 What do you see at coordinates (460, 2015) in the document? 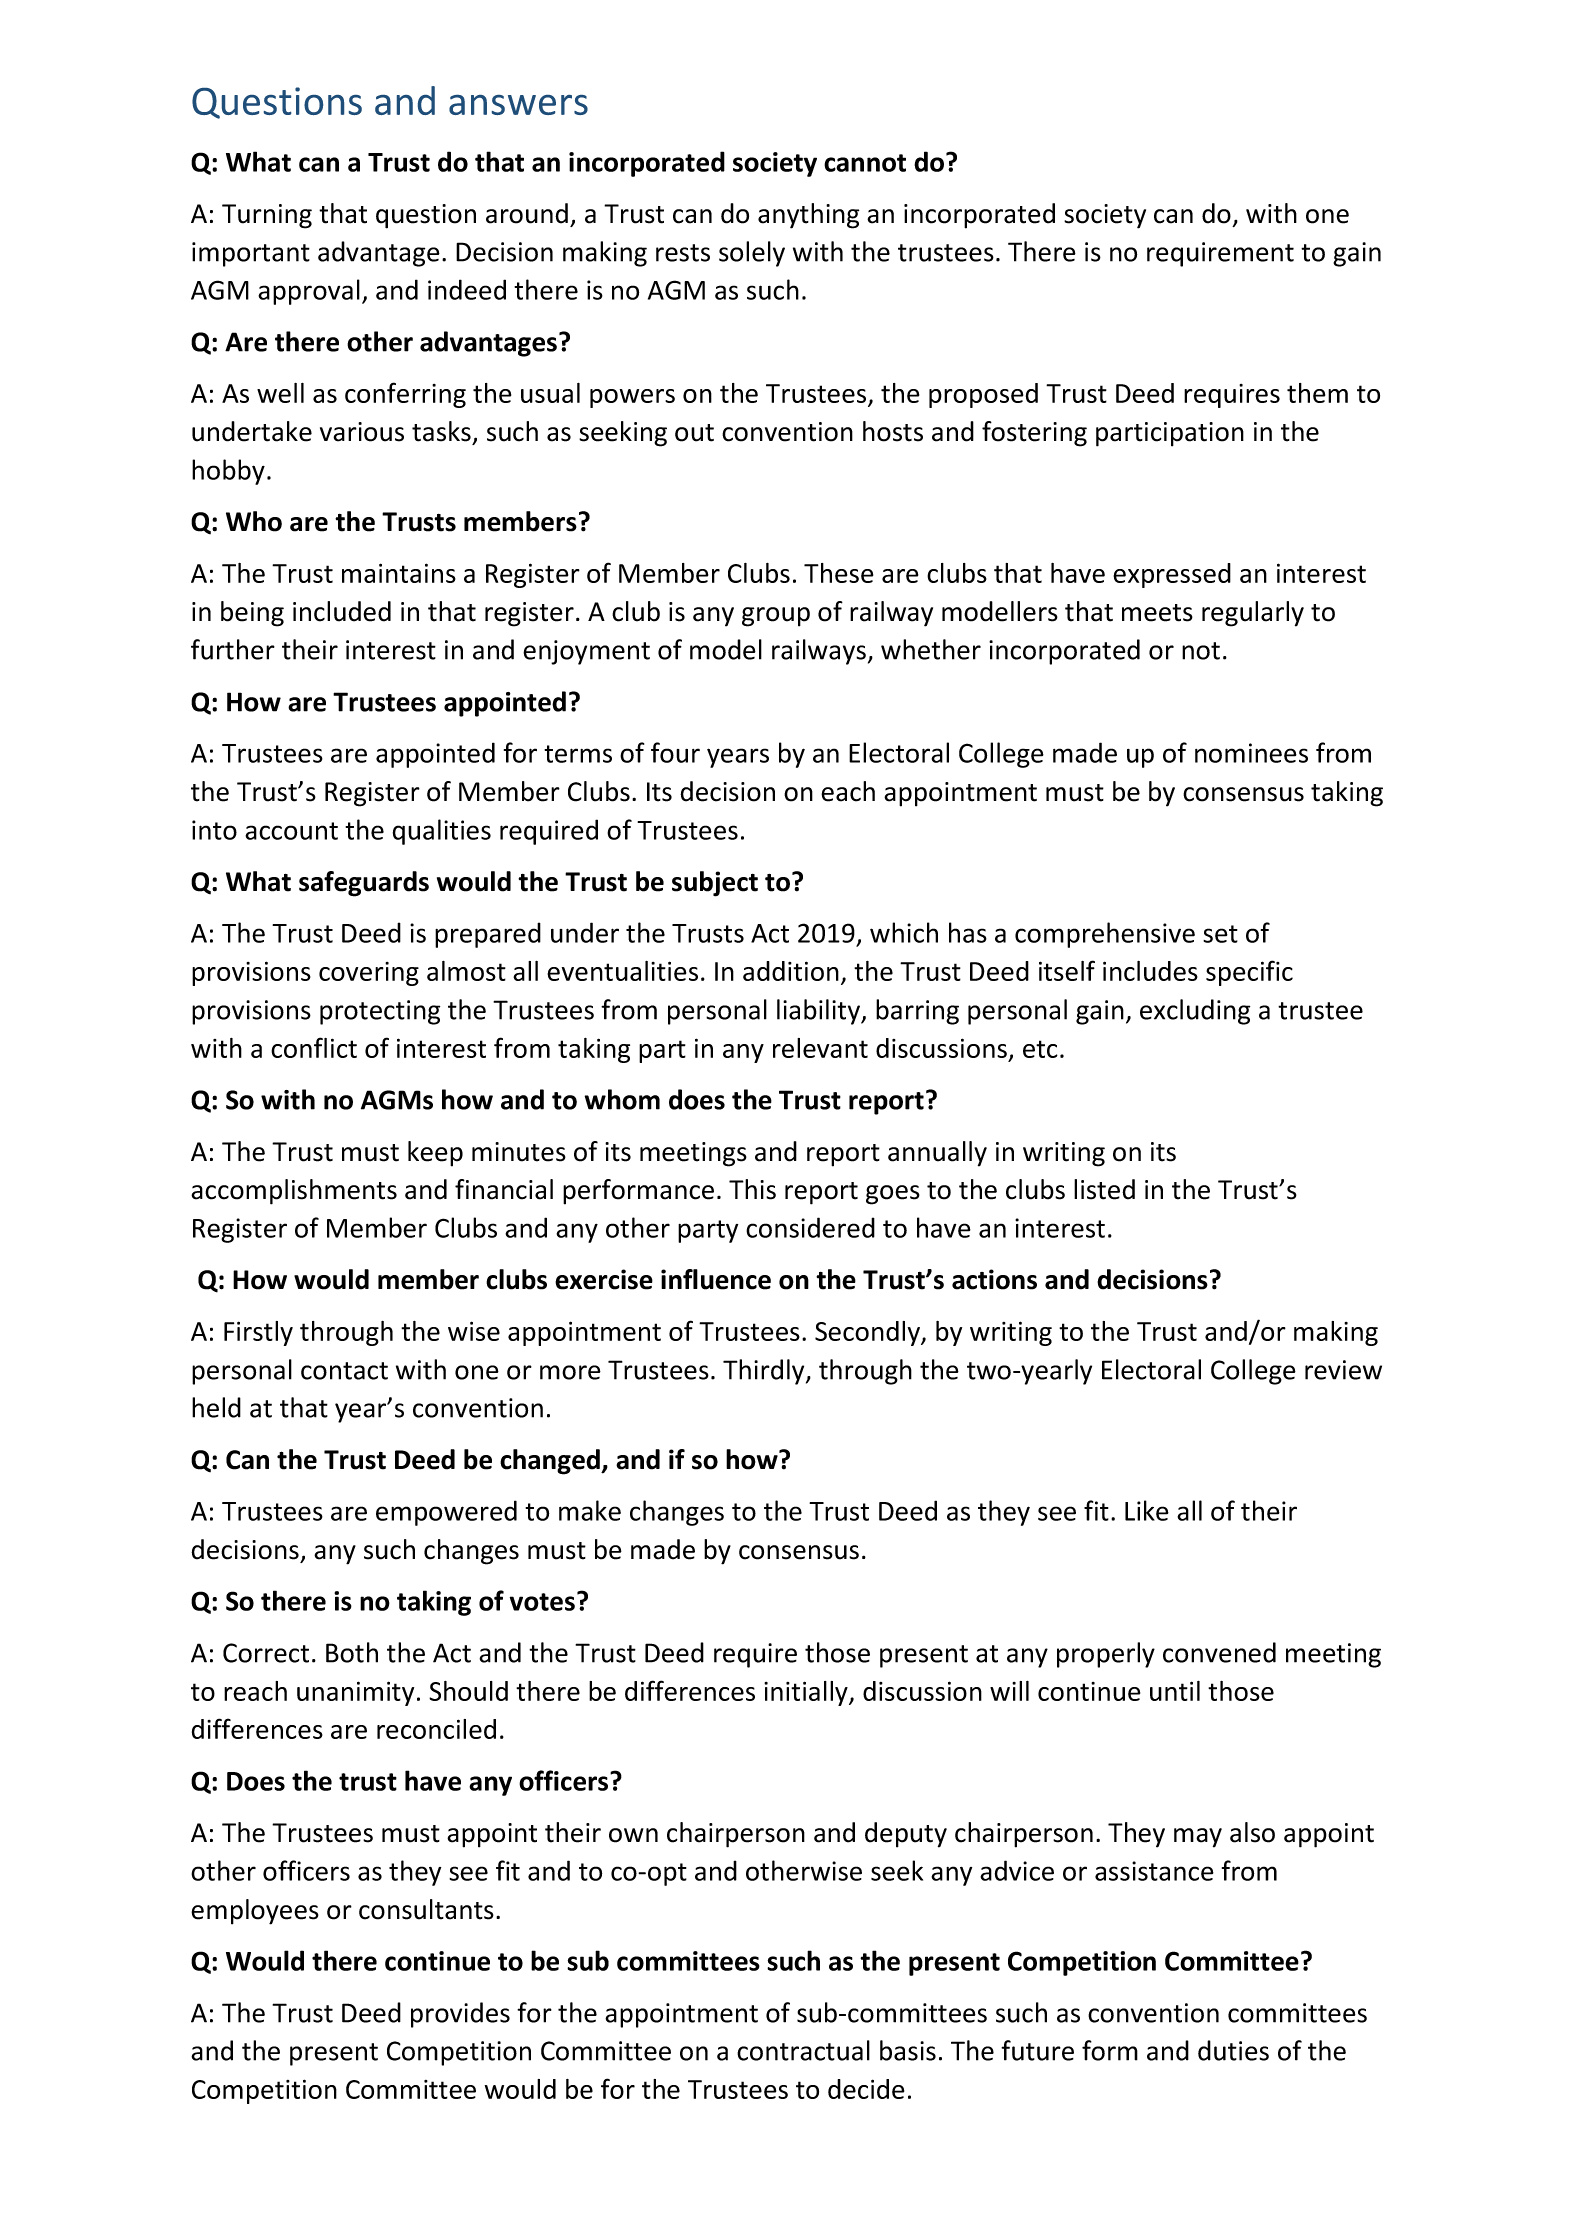
I see `provides` at bounding box center [460, 2015].
